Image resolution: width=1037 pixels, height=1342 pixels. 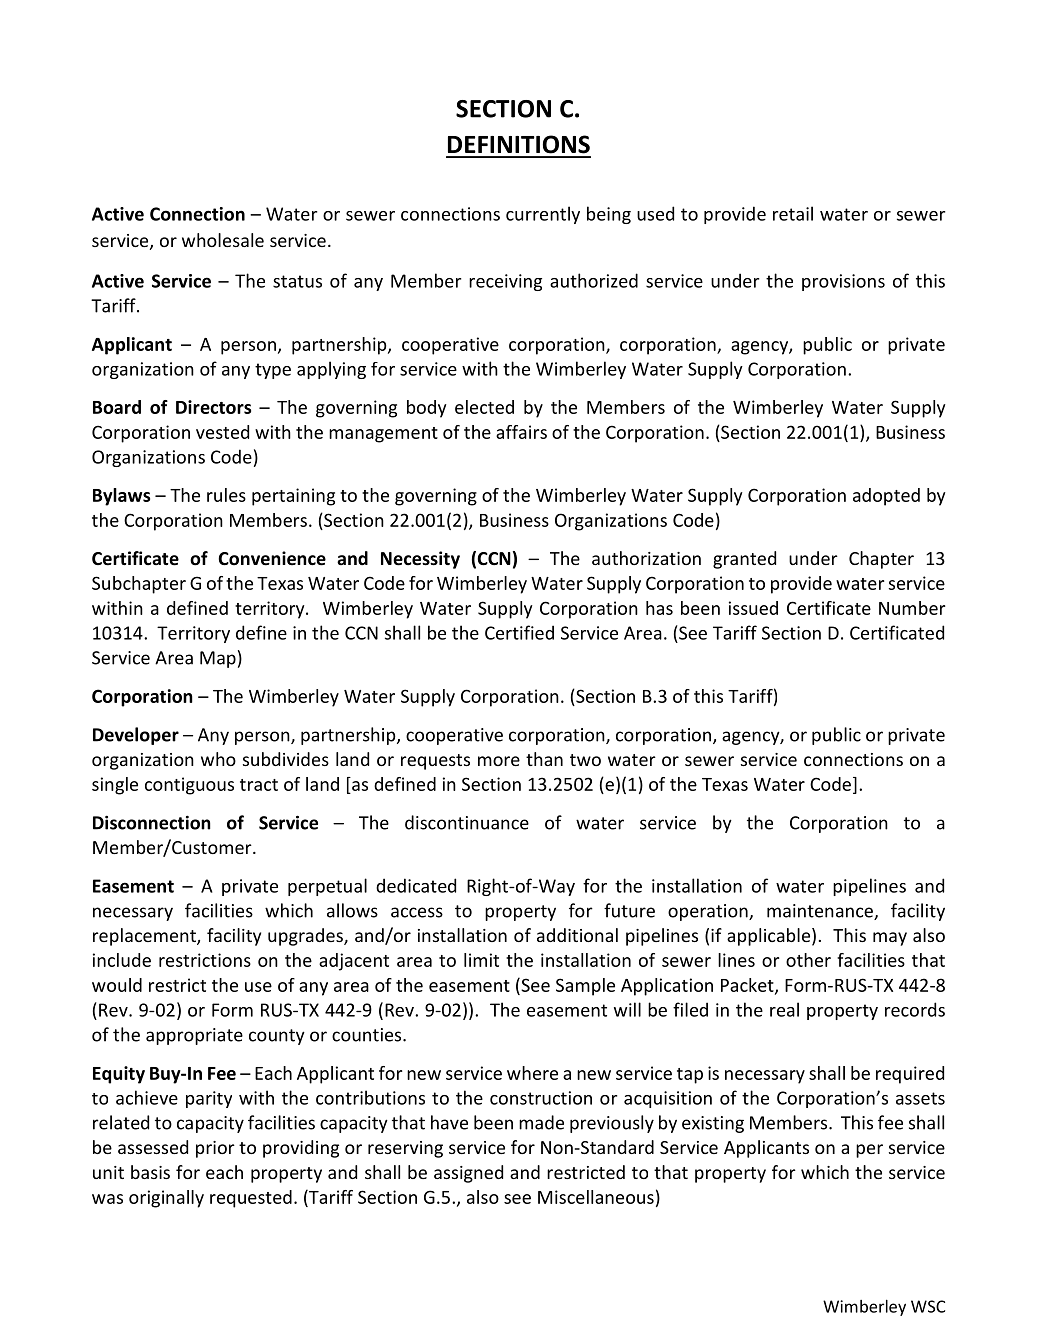 What do you see at coordinates (223, 240) in the page?
I see `wholesale` at bounding box center [223, 240].
